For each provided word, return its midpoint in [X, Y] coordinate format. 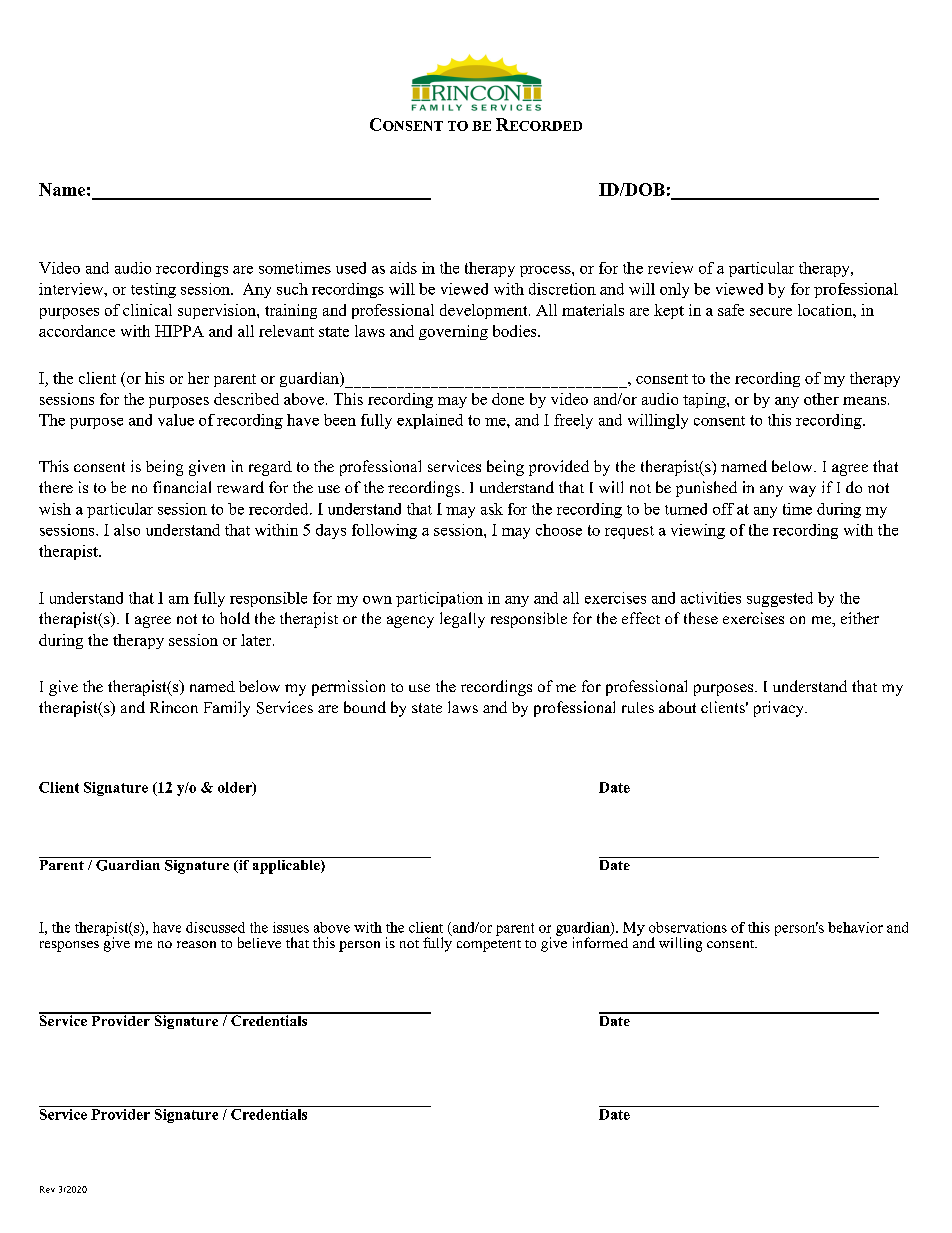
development [485, 311]
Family [227, 709]
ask [492, 509]
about [677, 707]
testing [153, 290]
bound [365, 707]
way [802, 491]
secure [771, 312]
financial [182, 487]
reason [196, 944]
